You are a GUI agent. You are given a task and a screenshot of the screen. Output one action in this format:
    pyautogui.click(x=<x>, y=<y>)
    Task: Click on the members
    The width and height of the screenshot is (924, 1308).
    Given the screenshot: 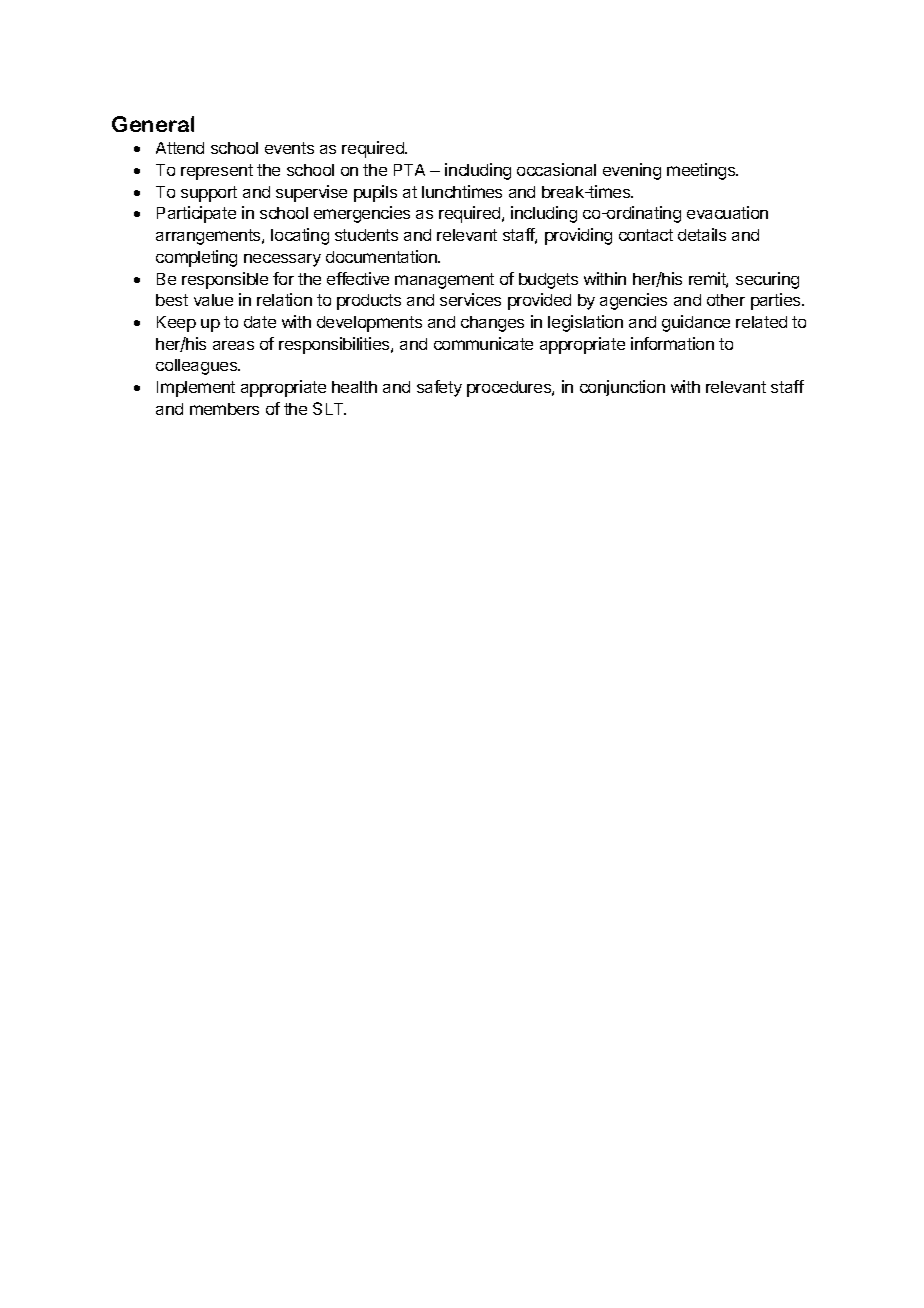 What is the action you would take?
    pyautogui.click(x=224, y=409)
